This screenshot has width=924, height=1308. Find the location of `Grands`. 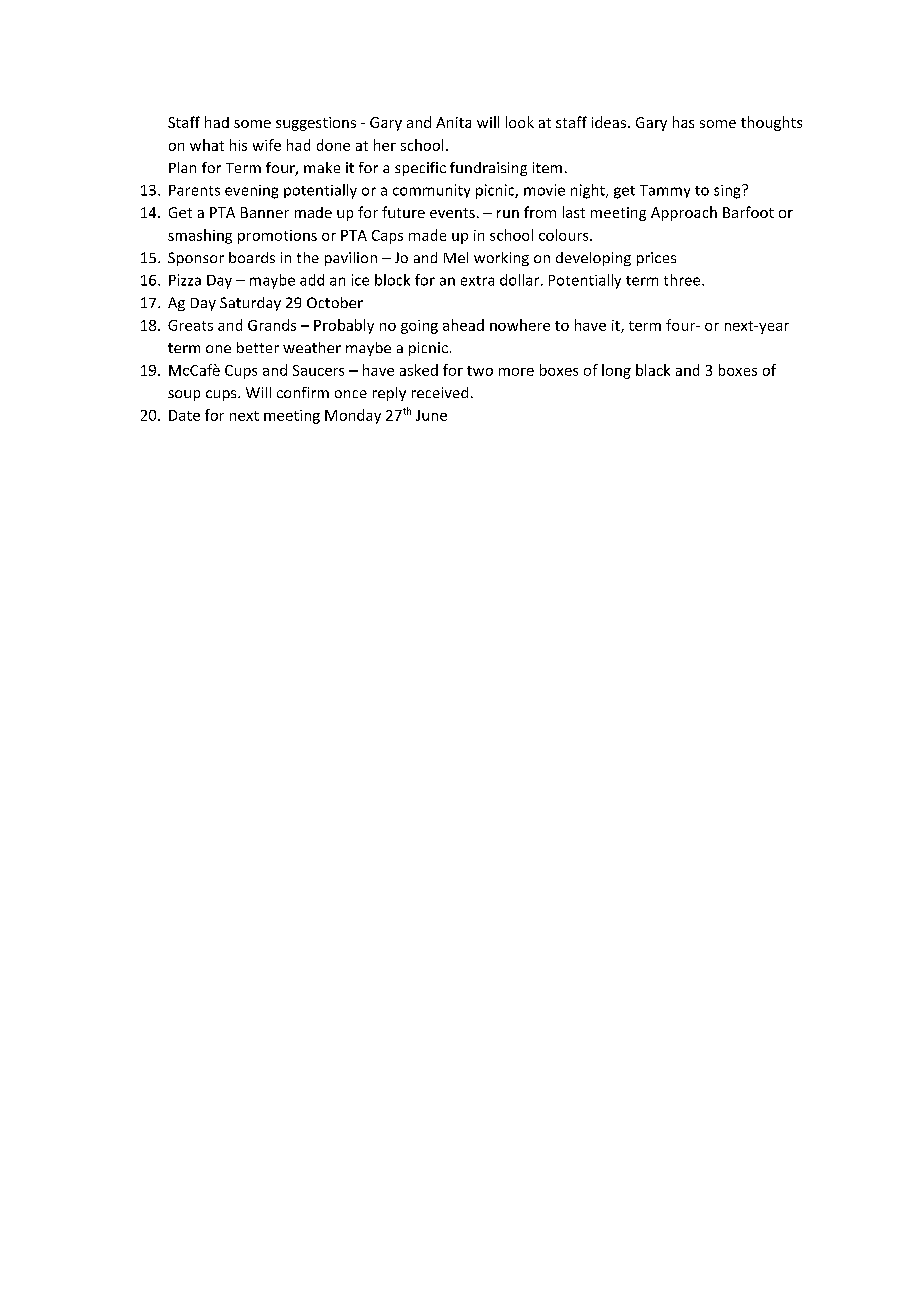

Grands is located at coordinates (272, 325).
